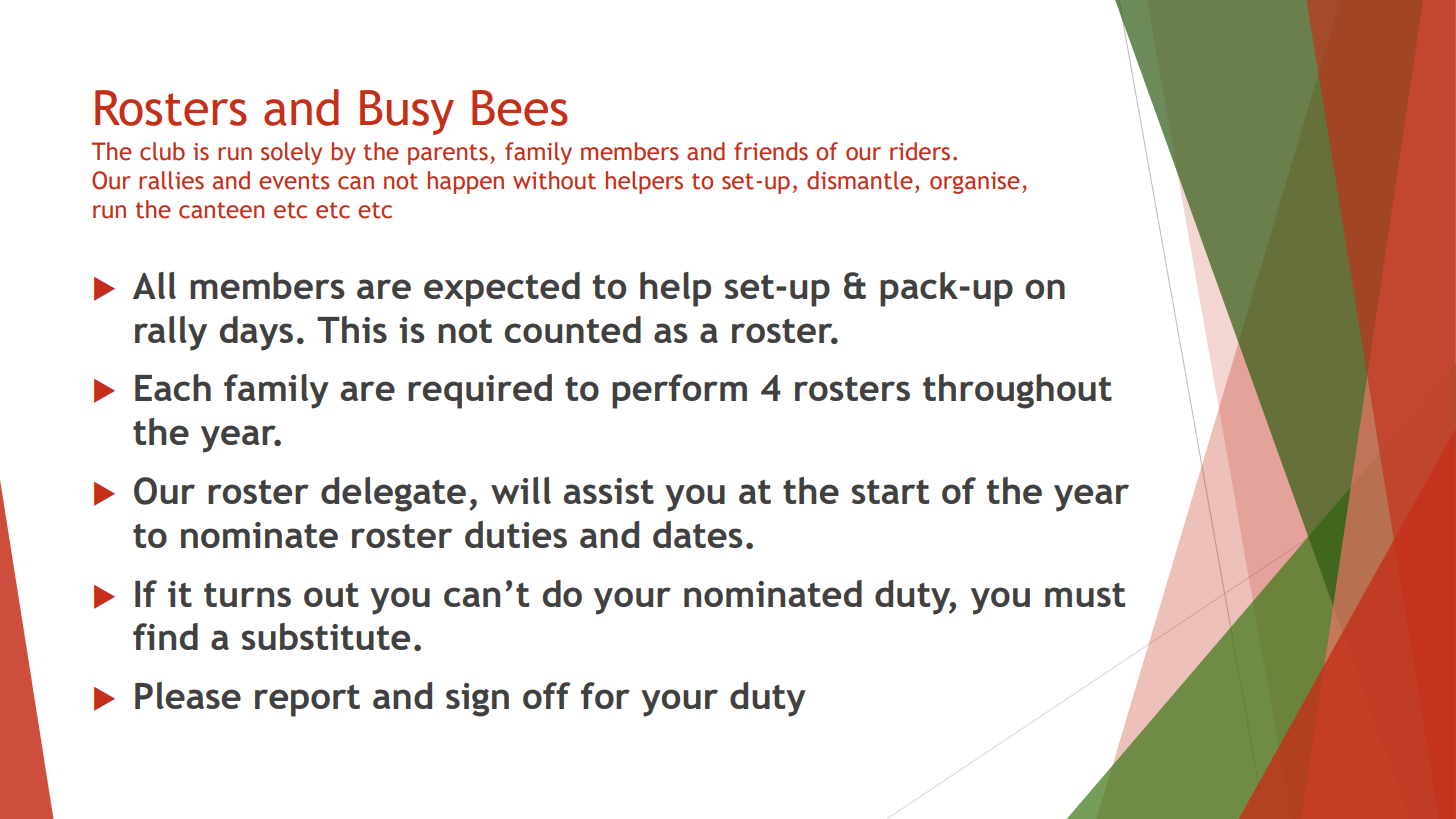 The height and width of the image is (819, 1456). What do you see at coordinates (221, 210) in the image?
I see `canteen` at bounding box center [221, 210].
